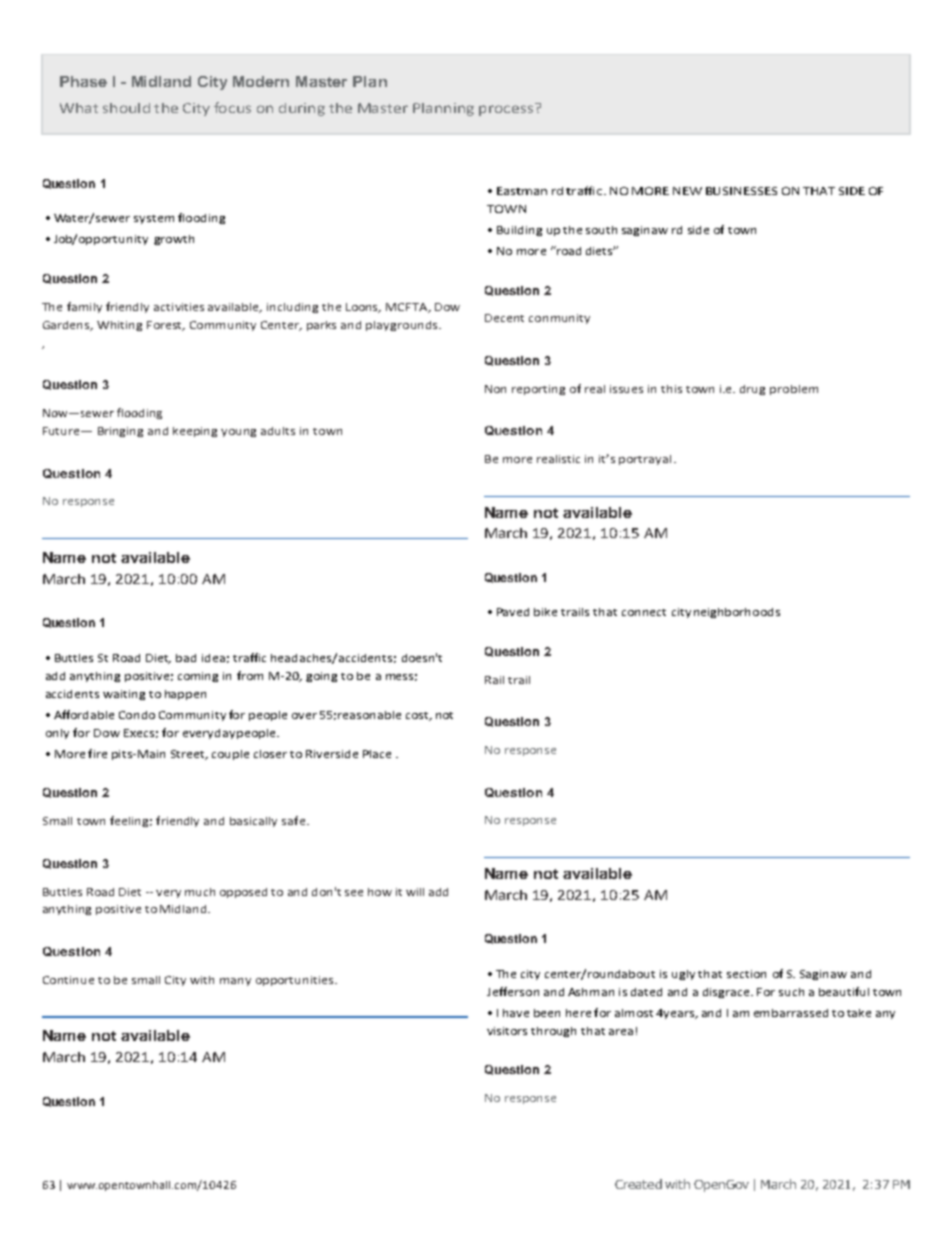 Image resolution: width=952 pixels, height=1233 pixels. I want to click on Forest, so click(166, 326).
